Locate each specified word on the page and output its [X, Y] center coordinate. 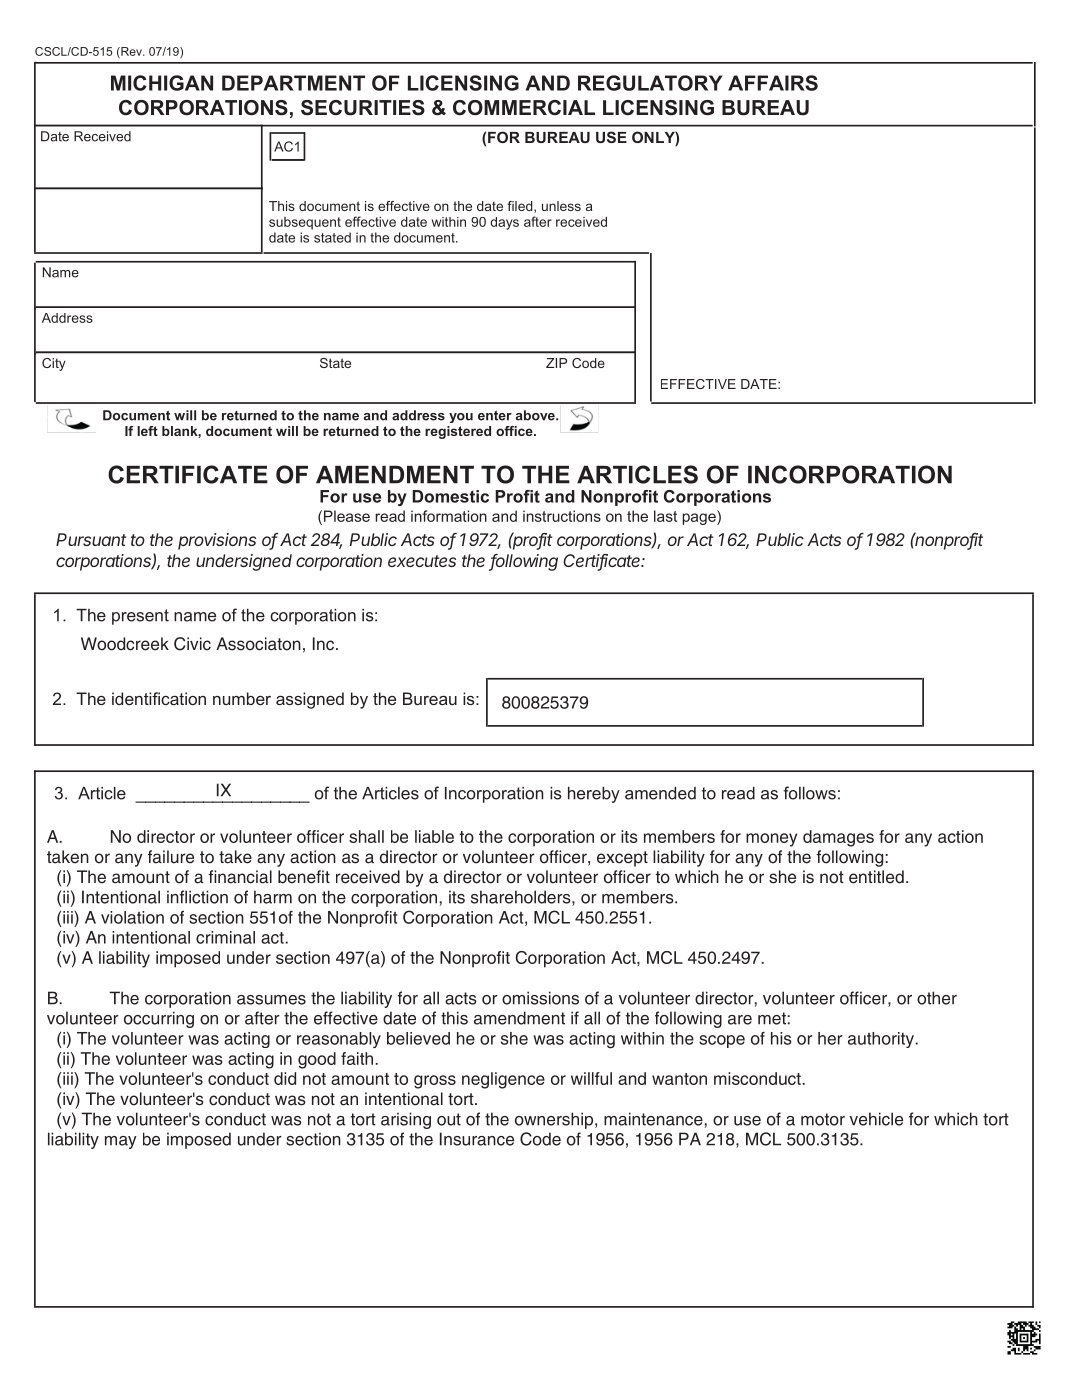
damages [838, 838]
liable [434, 836]
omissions [540, 998]
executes [422, 561]
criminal [225, 937]
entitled [876, 877]
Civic [192, 644]
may [121, 1142]
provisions [217, 541]
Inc [323, 644]
